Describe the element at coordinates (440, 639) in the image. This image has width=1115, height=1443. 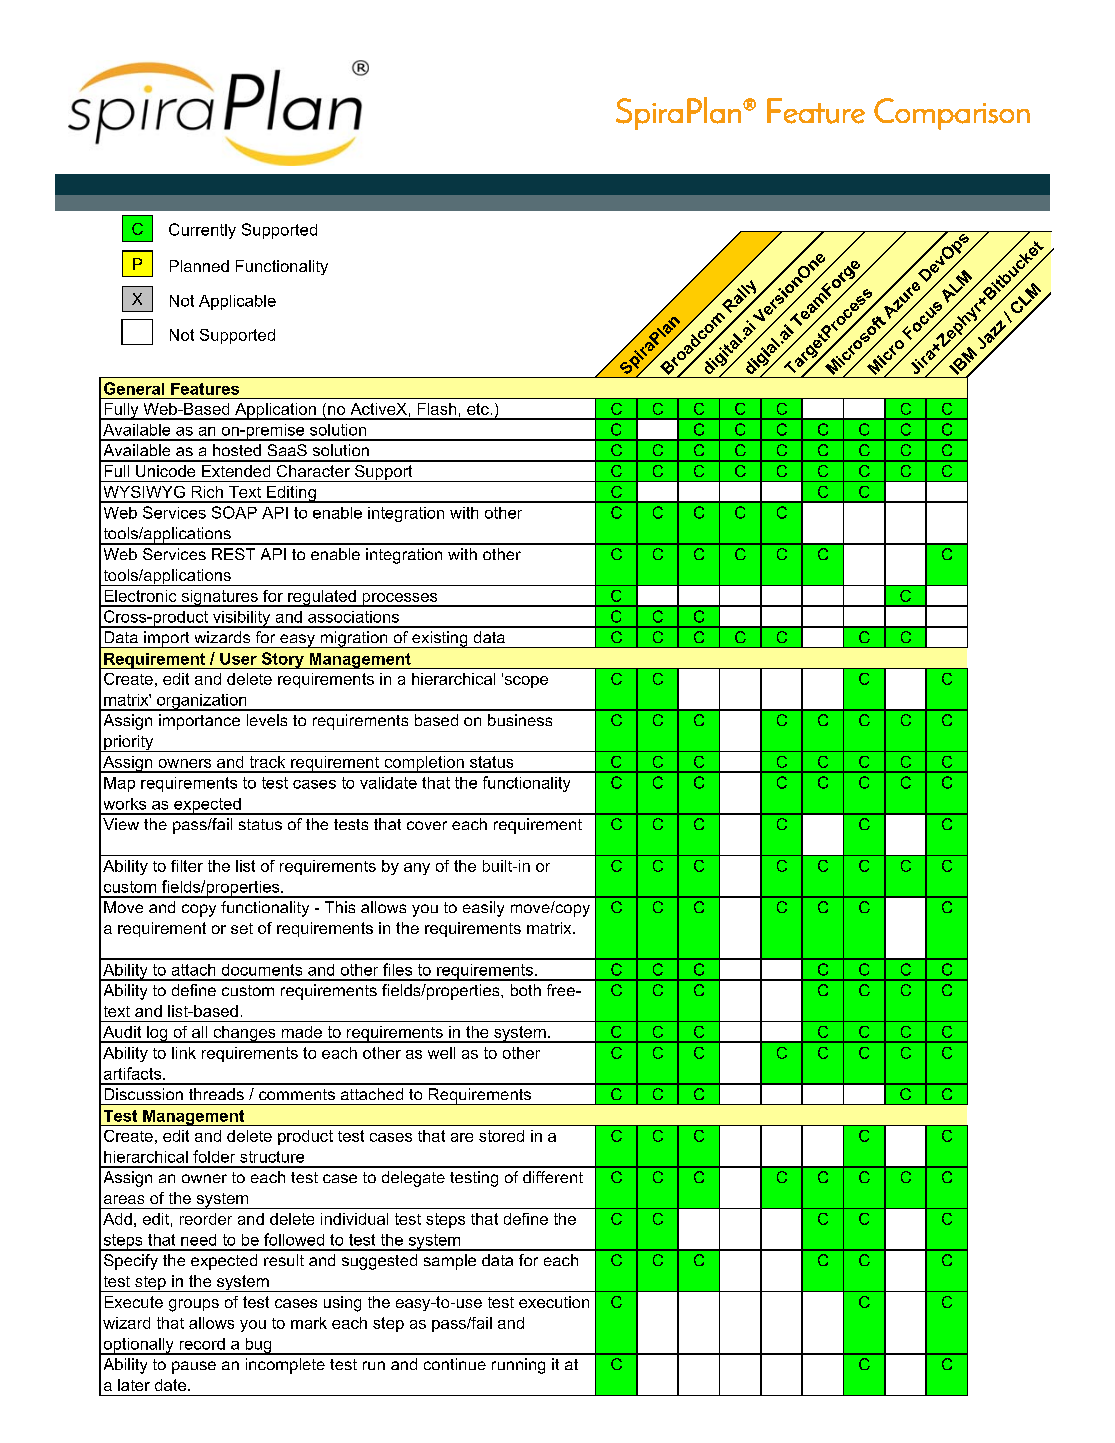
I see `existing` at that location.
